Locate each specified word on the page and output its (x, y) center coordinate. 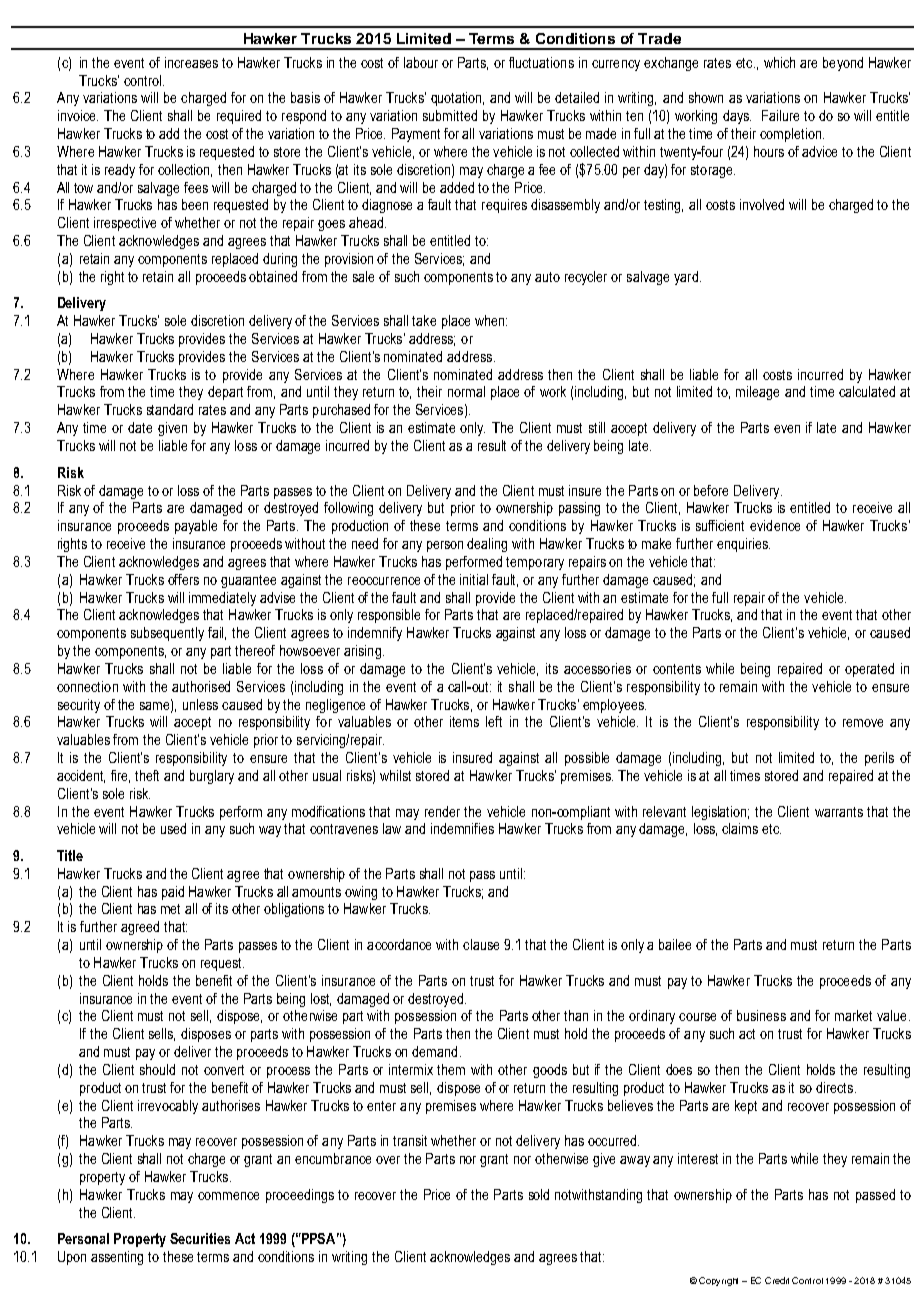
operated (869, 670)
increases (191, 62)
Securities (200, 1238)
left (494, 721)
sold (539, 1194)
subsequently (167, 634)
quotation (457, 99)
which (779, 62)
